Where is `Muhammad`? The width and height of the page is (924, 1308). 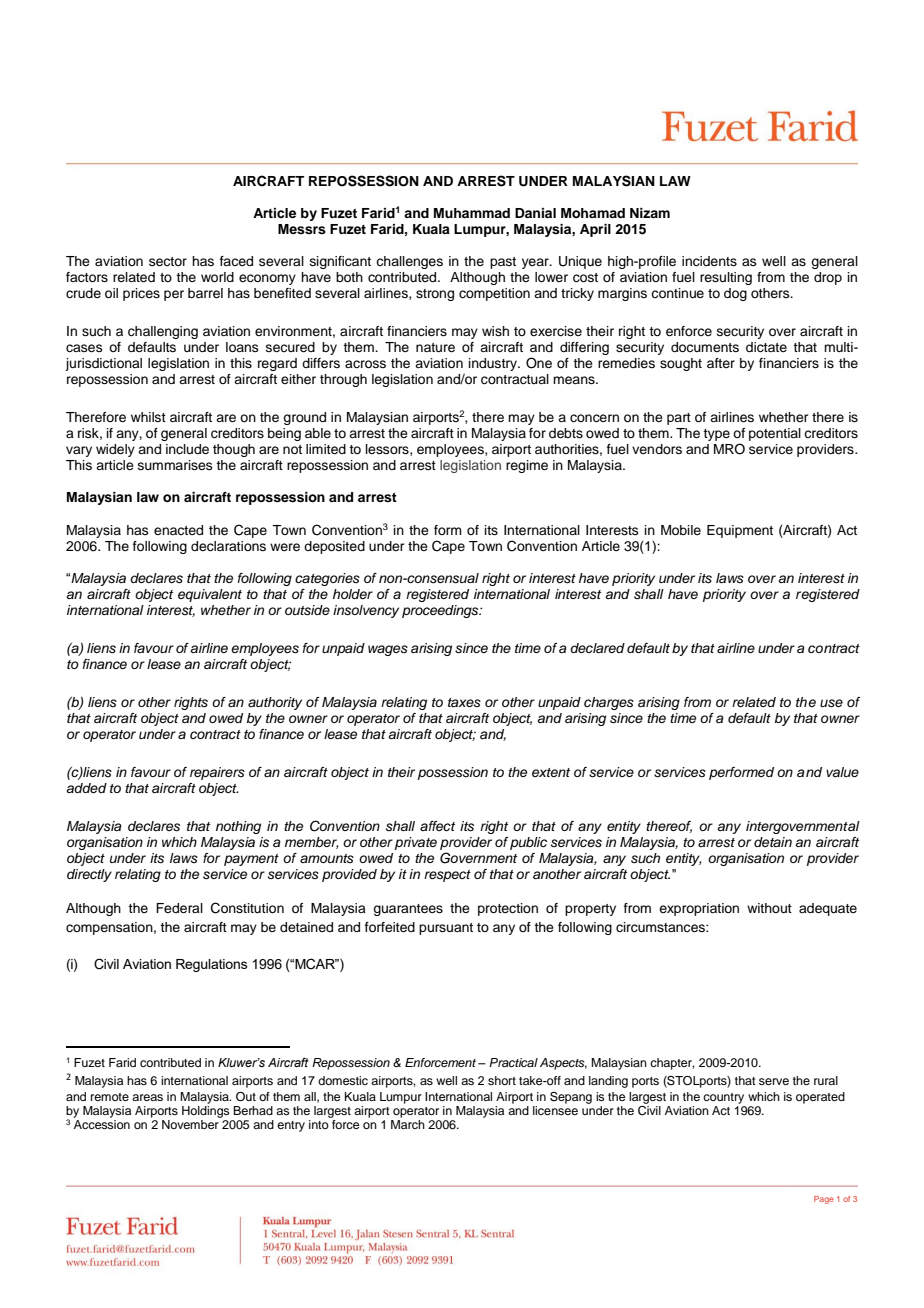
Muhammad is located at coordinates (472, 213).
